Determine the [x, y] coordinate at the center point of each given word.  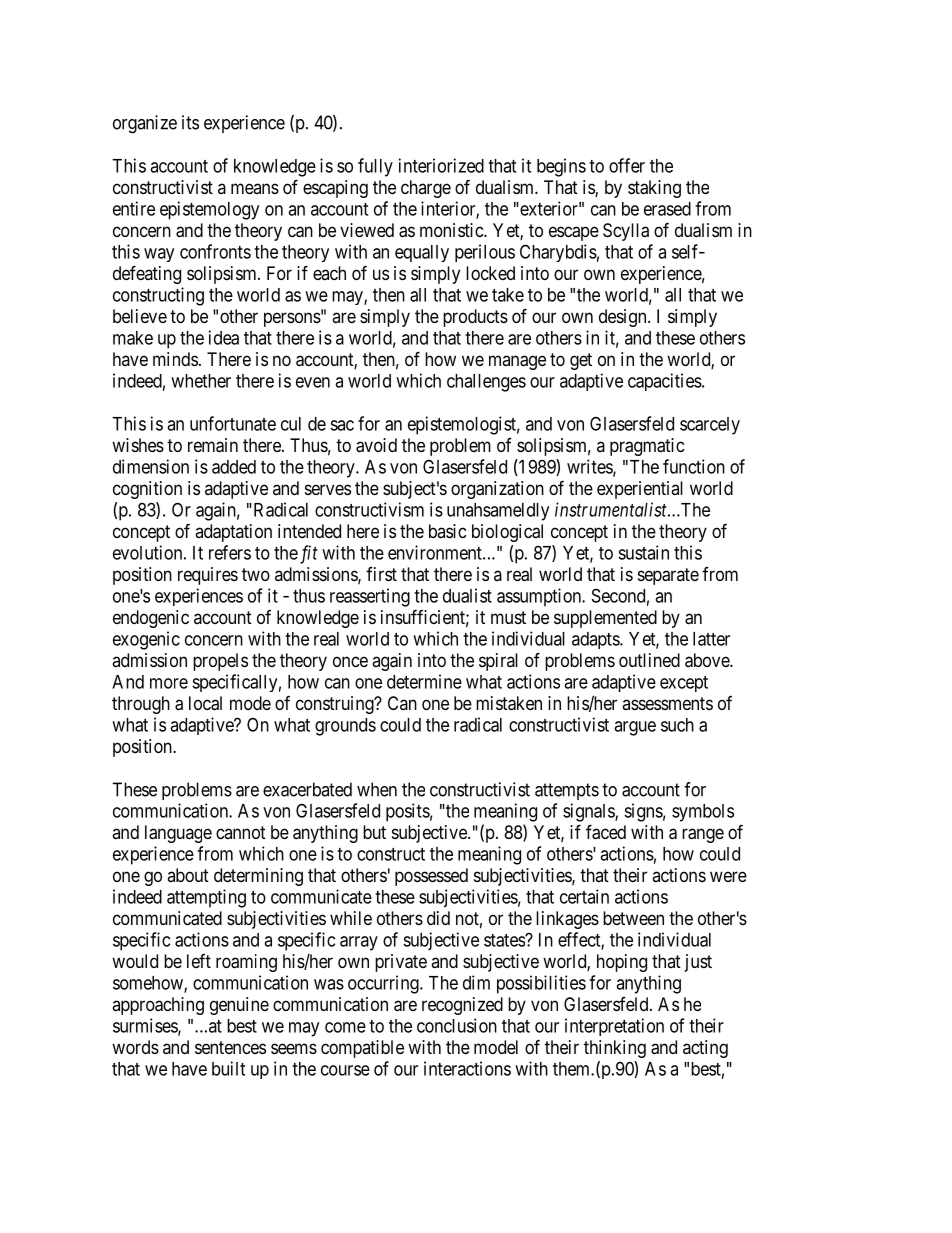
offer [627, 165]
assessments [667, 703]
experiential [640, 490]
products [475, 318]
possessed [431, 877]
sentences [230, 1047]
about [188, 875]
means [255, 188]
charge [426, 189]
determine [424, 681]
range [703, 835]
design [624, 318]
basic [448, 531]
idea [224, 337]
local [205, 703]
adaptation [233, 533]
